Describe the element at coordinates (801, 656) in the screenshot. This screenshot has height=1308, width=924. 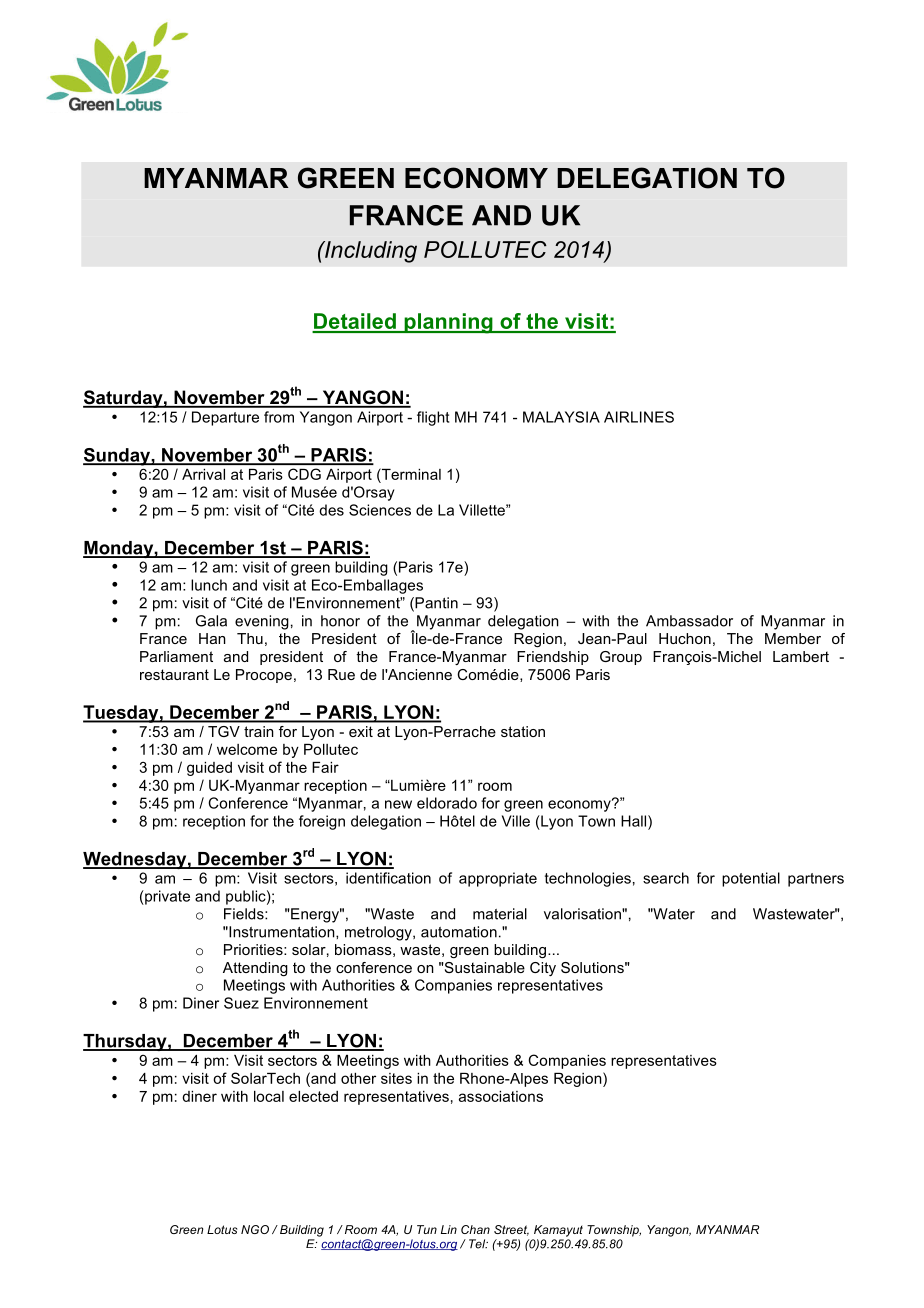
I see `Lambert` at that location.
